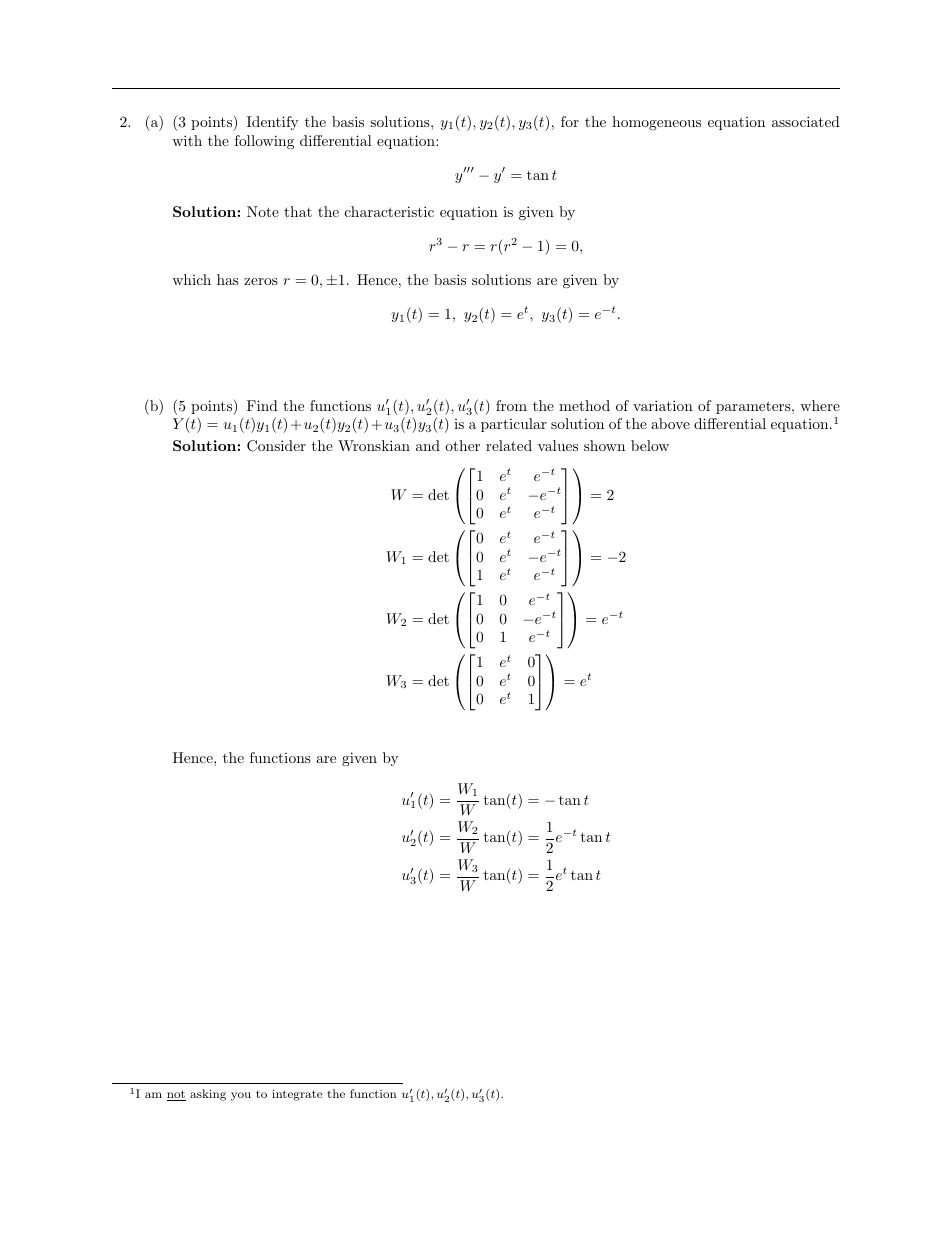  What do you see at coordinates (262, 405) in the document?
I see `Find` at bounding box center [262, 405].
